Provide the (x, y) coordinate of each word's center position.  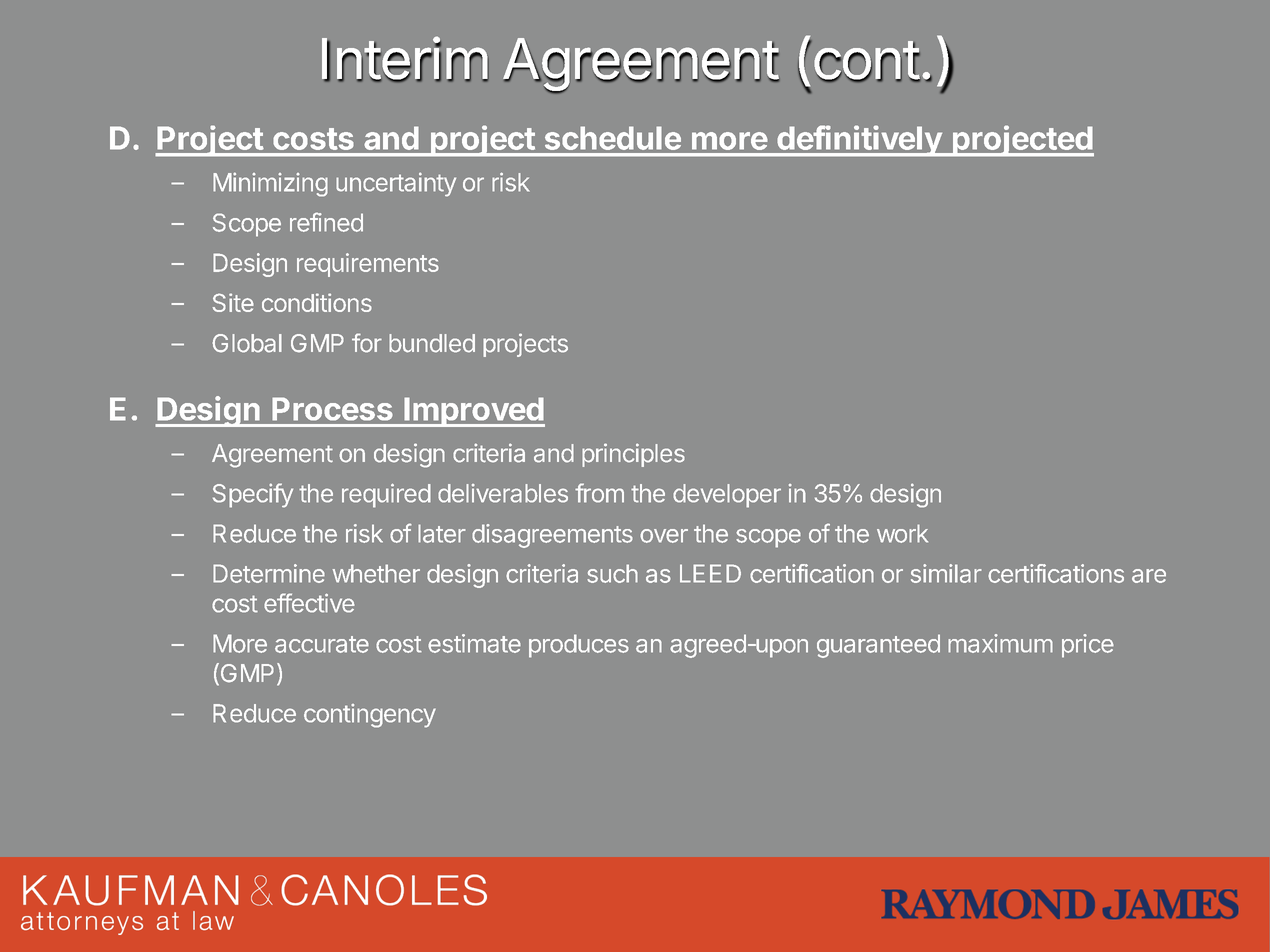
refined (326, 222)
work (902, 533)
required (386, 495)
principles (633, 455)
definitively (859, 141)
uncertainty (396, 184)
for (367, 343)
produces (579, 646)
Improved (473, 412)
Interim (405, 59)
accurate (322, 644)
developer (727, 496)
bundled (432, 343)
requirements (368, 265)
